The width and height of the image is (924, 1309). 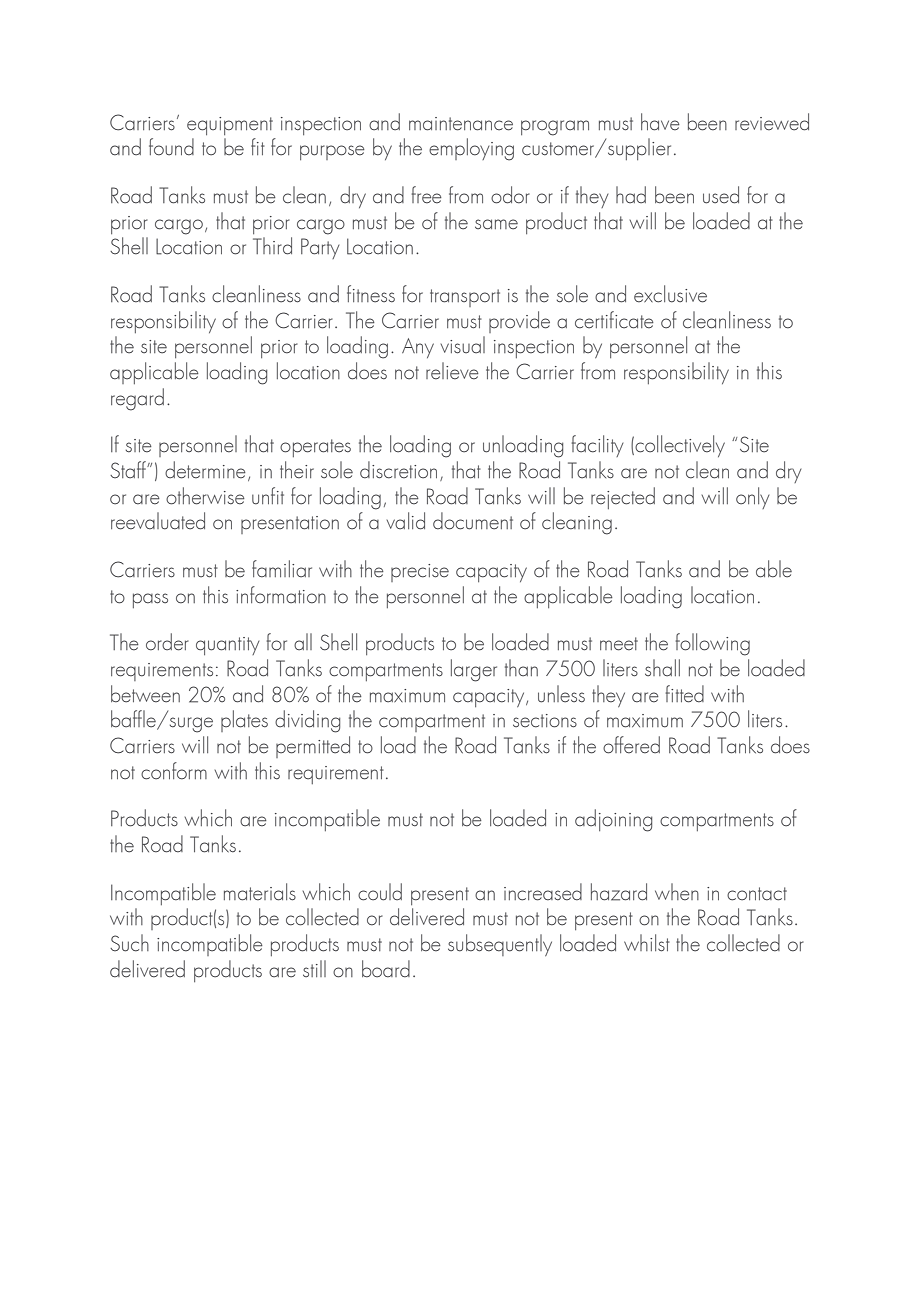 I want to click on found, so click(x=171, y=147).
